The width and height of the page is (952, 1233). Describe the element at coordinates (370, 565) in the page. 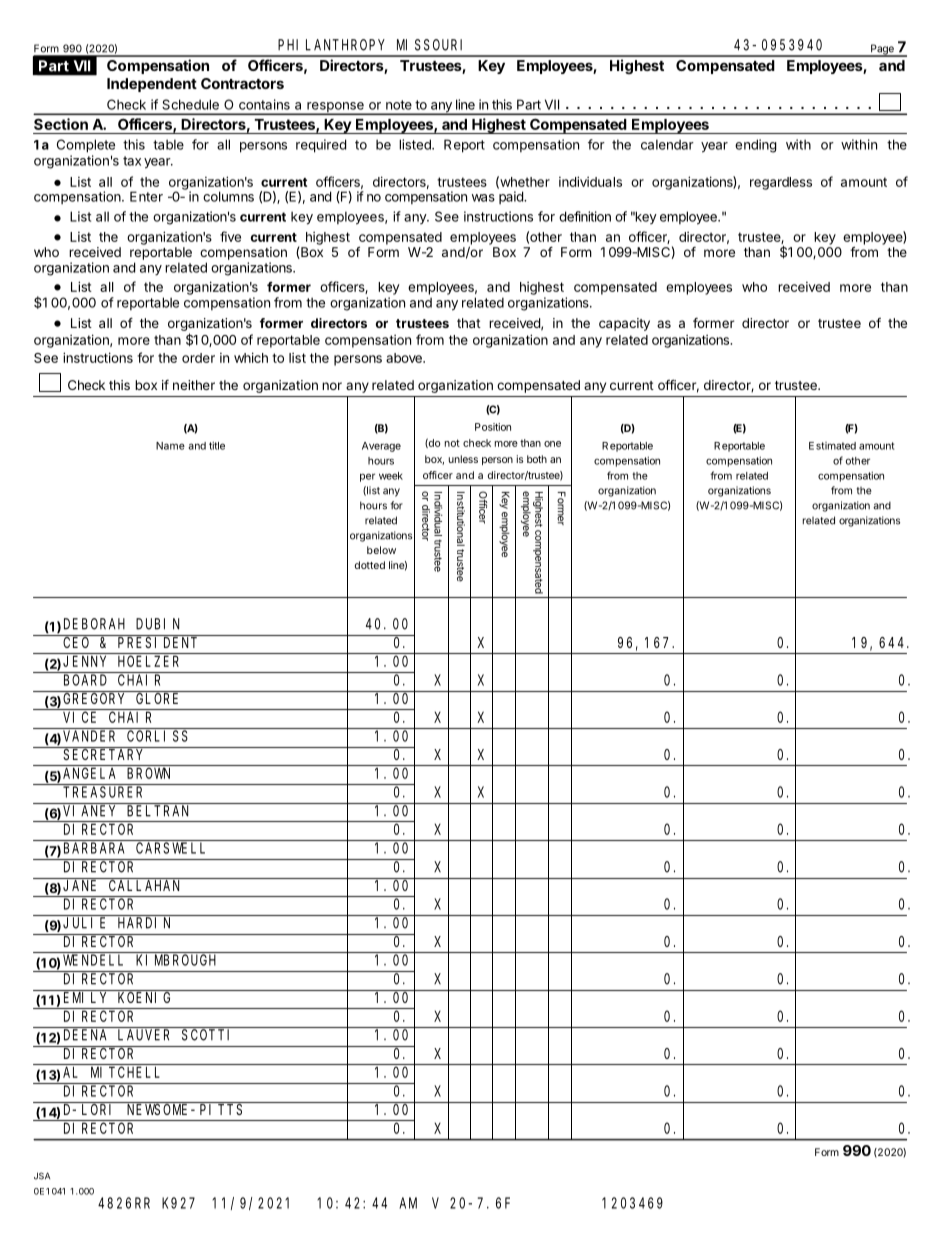

I see `dotted` at that location.
